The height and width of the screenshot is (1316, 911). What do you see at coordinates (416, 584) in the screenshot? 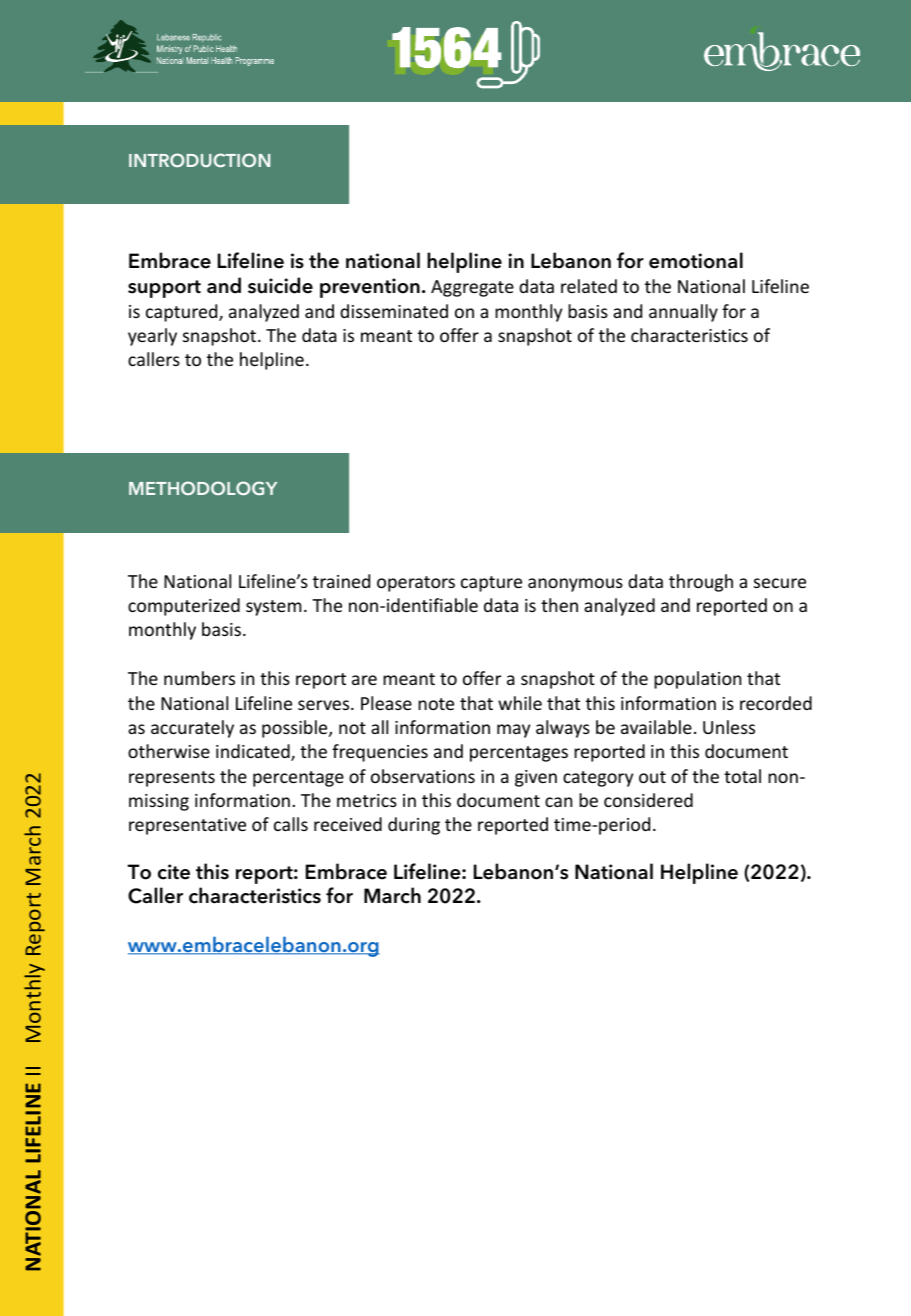
I see `operators` at bounding box center [416, 584].
